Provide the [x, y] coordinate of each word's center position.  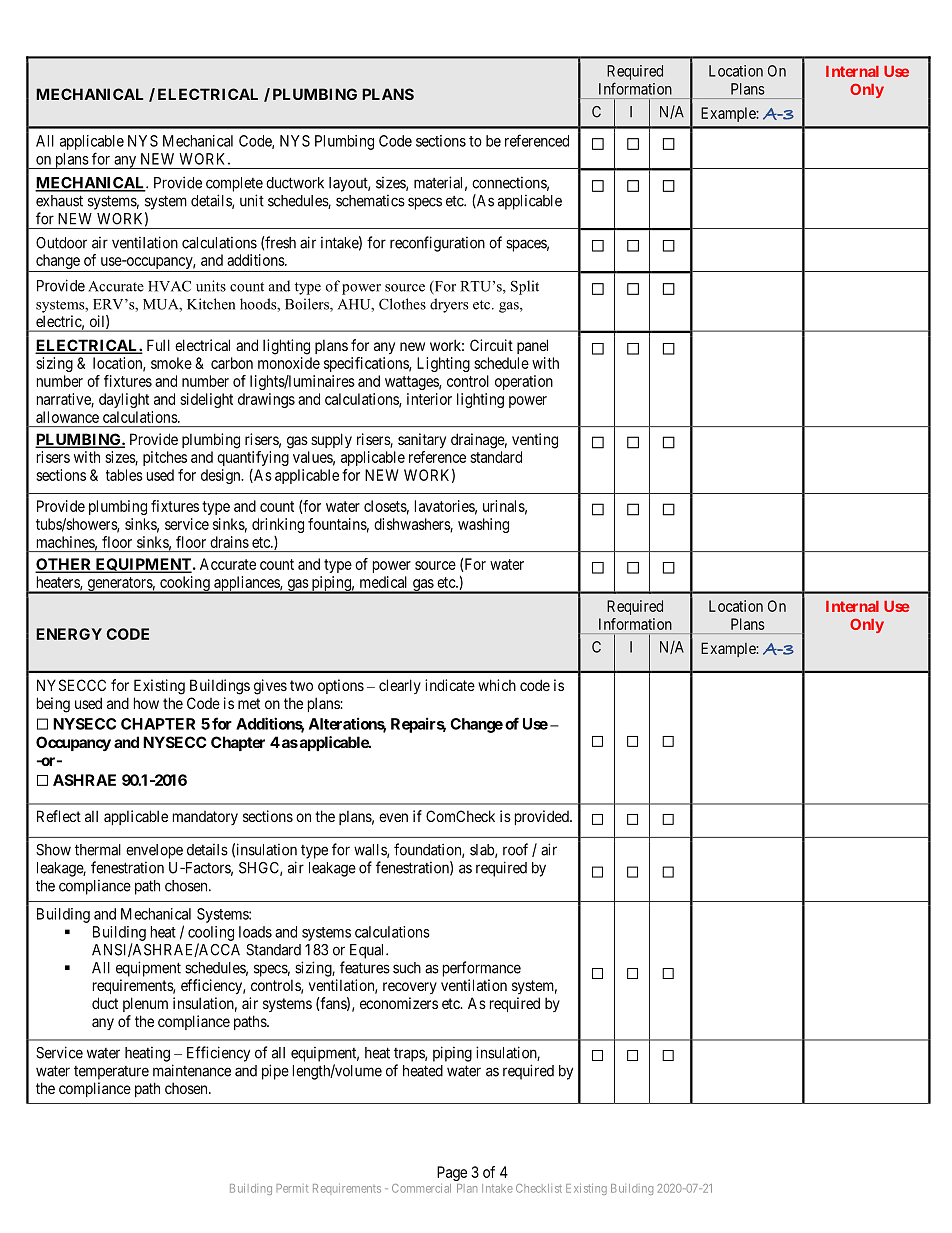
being [53, 705]
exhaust [59, 201]
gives [270, 687]
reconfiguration [437, 244]
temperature [111, 1073]
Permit [292, 1188]
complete [234, 184]
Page [452, 1173]
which [497, 685]
